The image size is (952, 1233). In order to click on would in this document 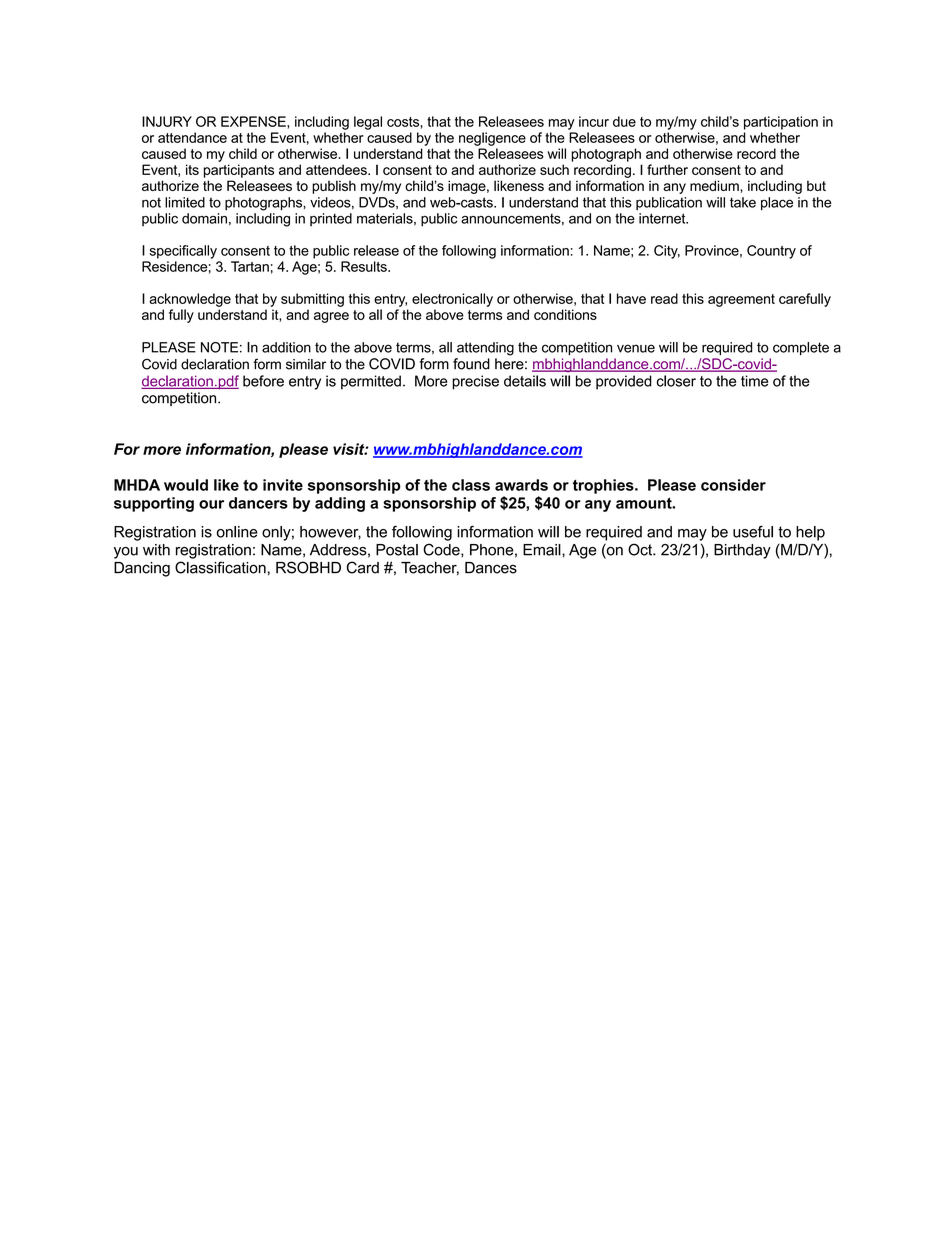, I will do `click(186, 485)`.
